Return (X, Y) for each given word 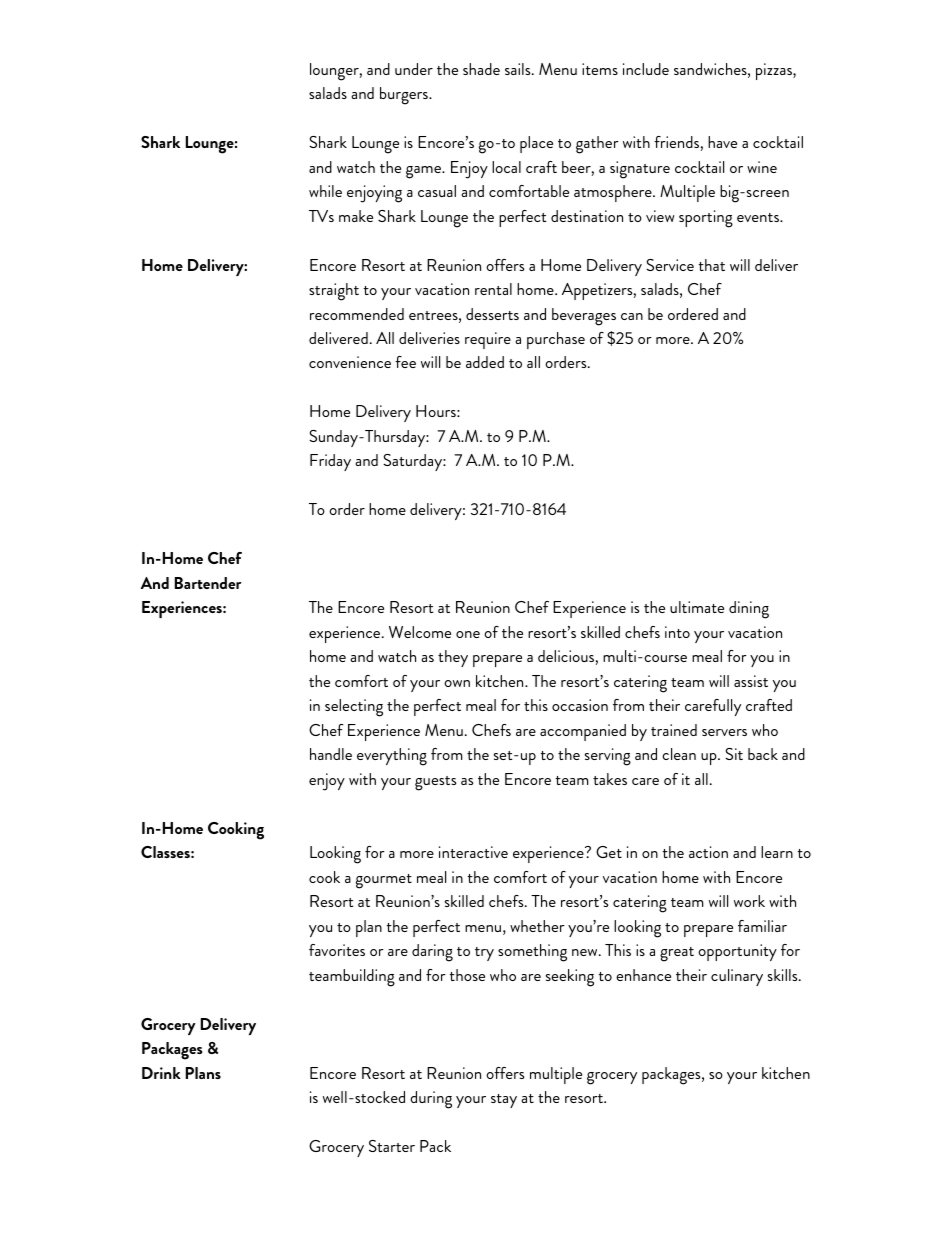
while (325, 191)
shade (481, 69)
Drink (161, 1073)
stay (504, 1101)
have (722, 142)
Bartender (208, 583)
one (468, 634)
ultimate (697, 607)
